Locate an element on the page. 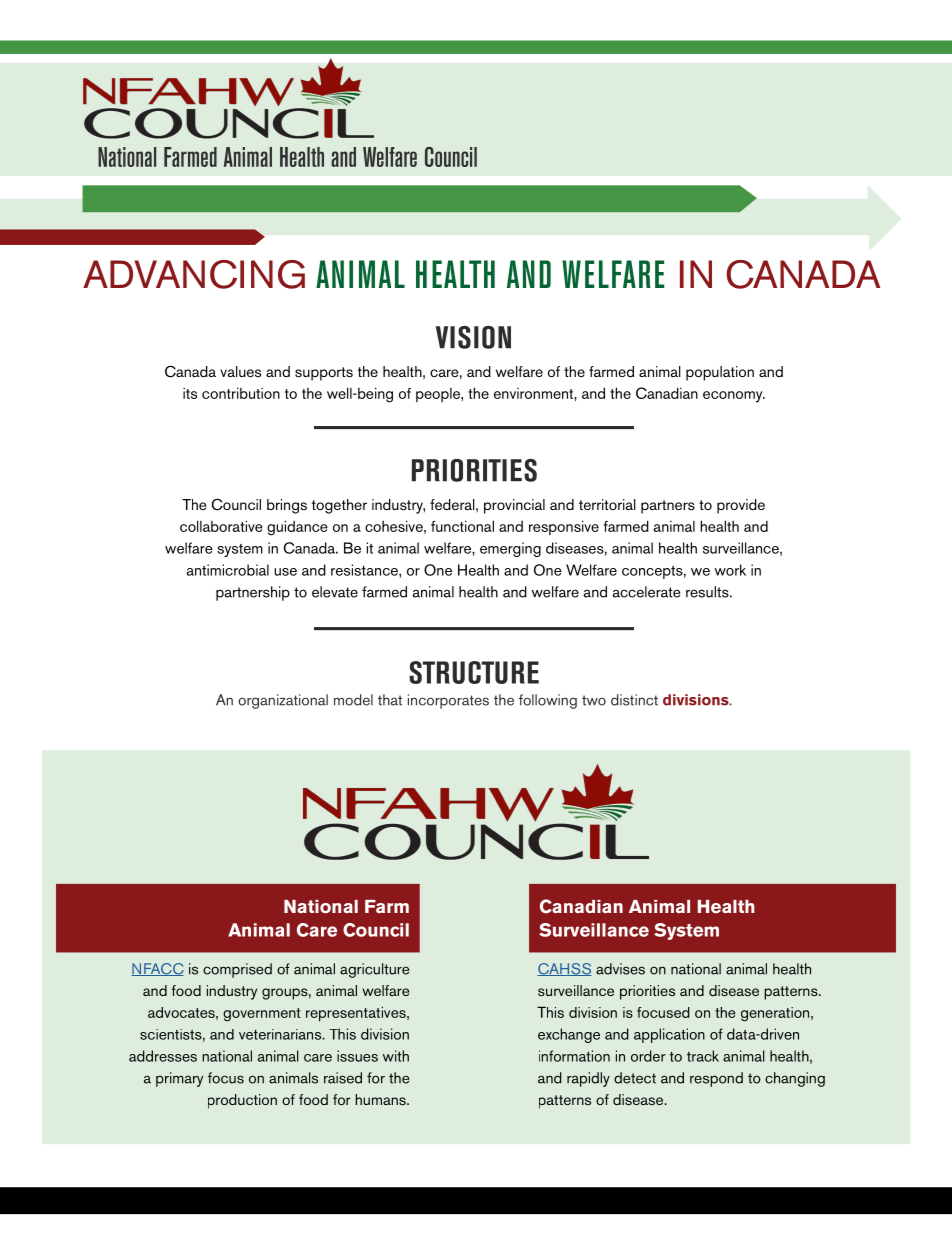  antimicrobial is located at coordinates (228, 570).
